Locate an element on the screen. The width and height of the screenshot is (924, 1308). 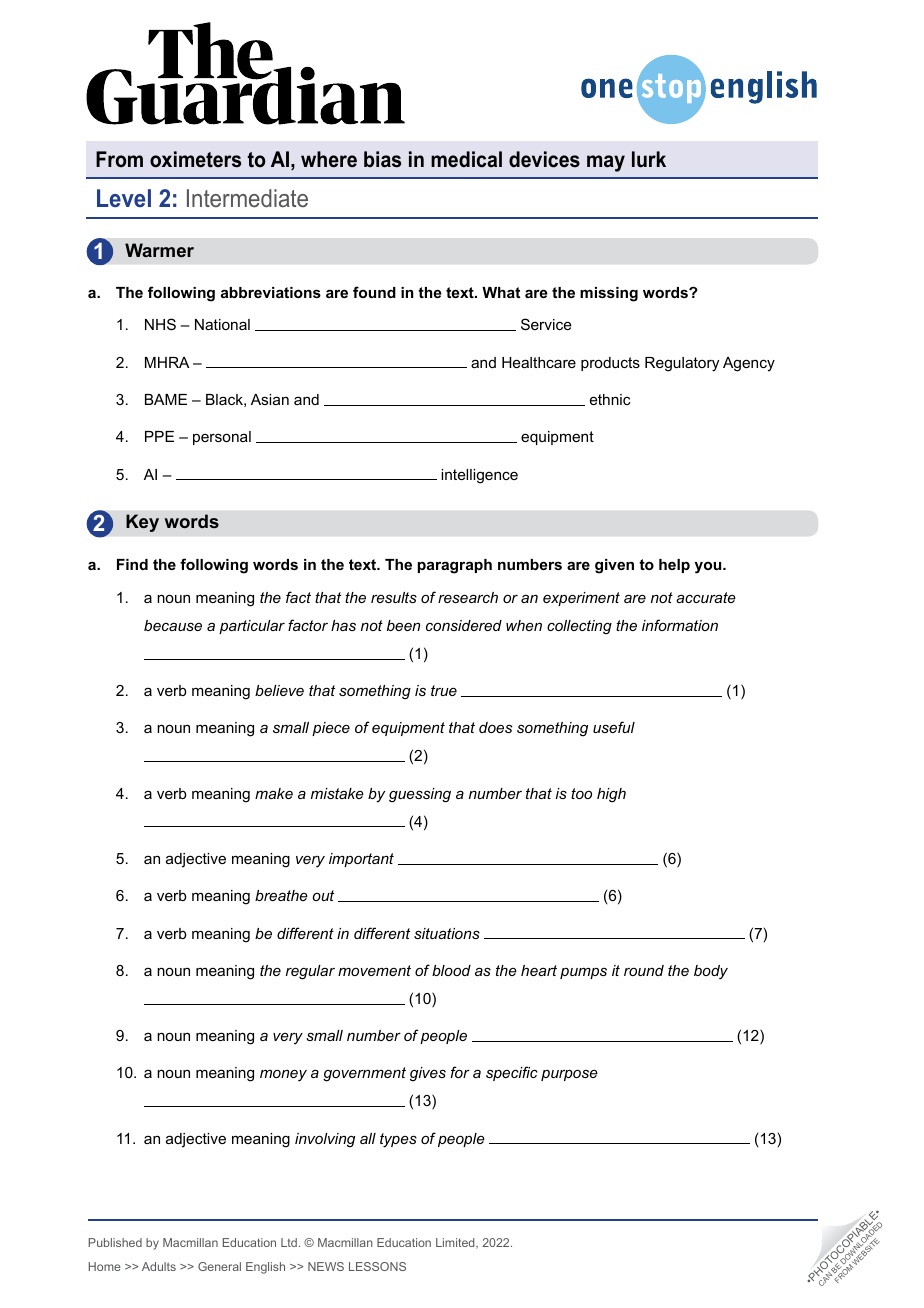
purpose is located at coordinates (569, 1075).
